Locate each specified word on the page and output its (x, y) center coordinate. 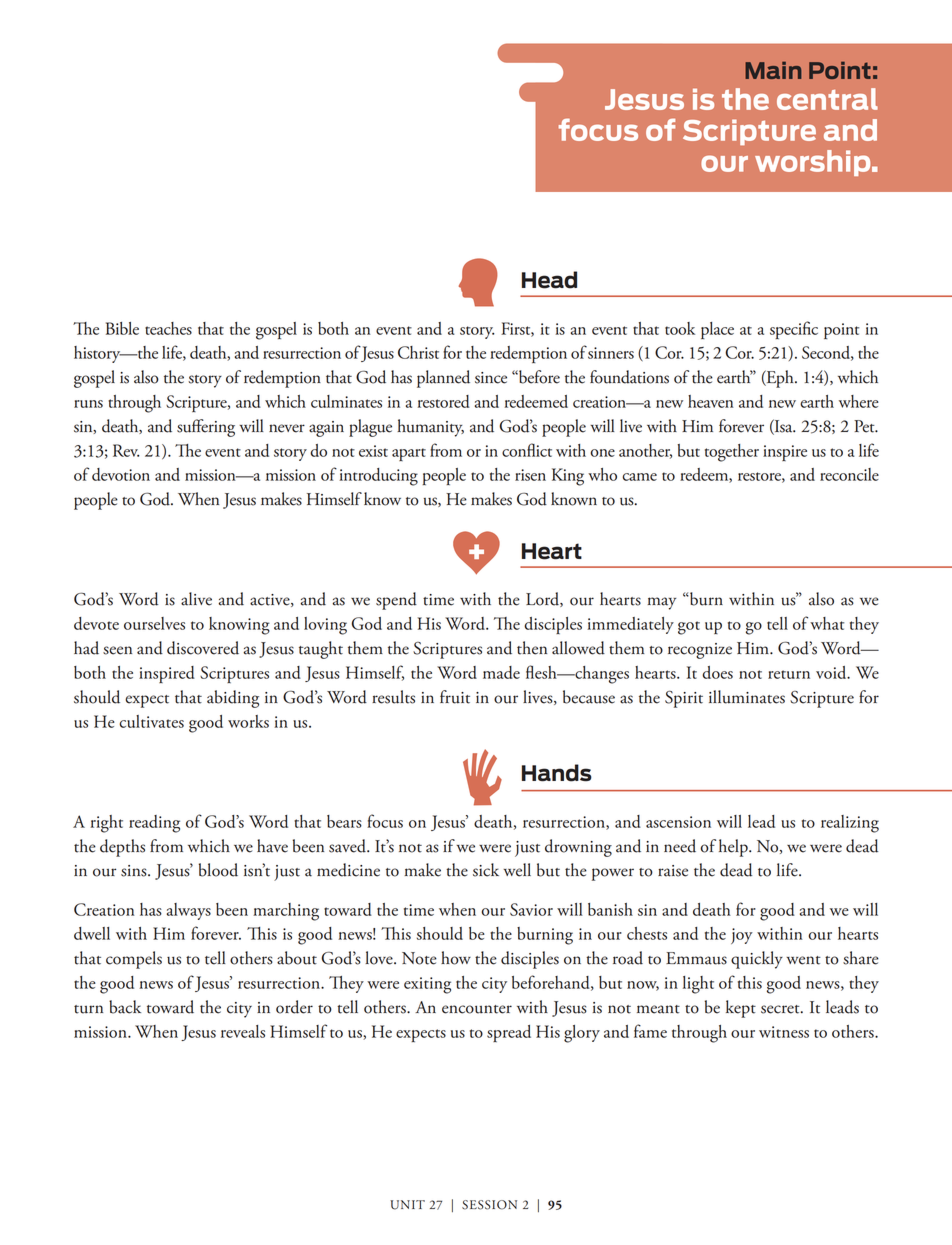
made (501, 672)
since (491, 378)
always (189, 911)
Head (549, 280)
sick (486, 870)
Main (773, 70)
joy (742, 936)
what (827, 623)
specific (794, 330)
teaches (168, 328)
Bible (122, 328)
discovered (203, 648)
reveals (243, 1031)
